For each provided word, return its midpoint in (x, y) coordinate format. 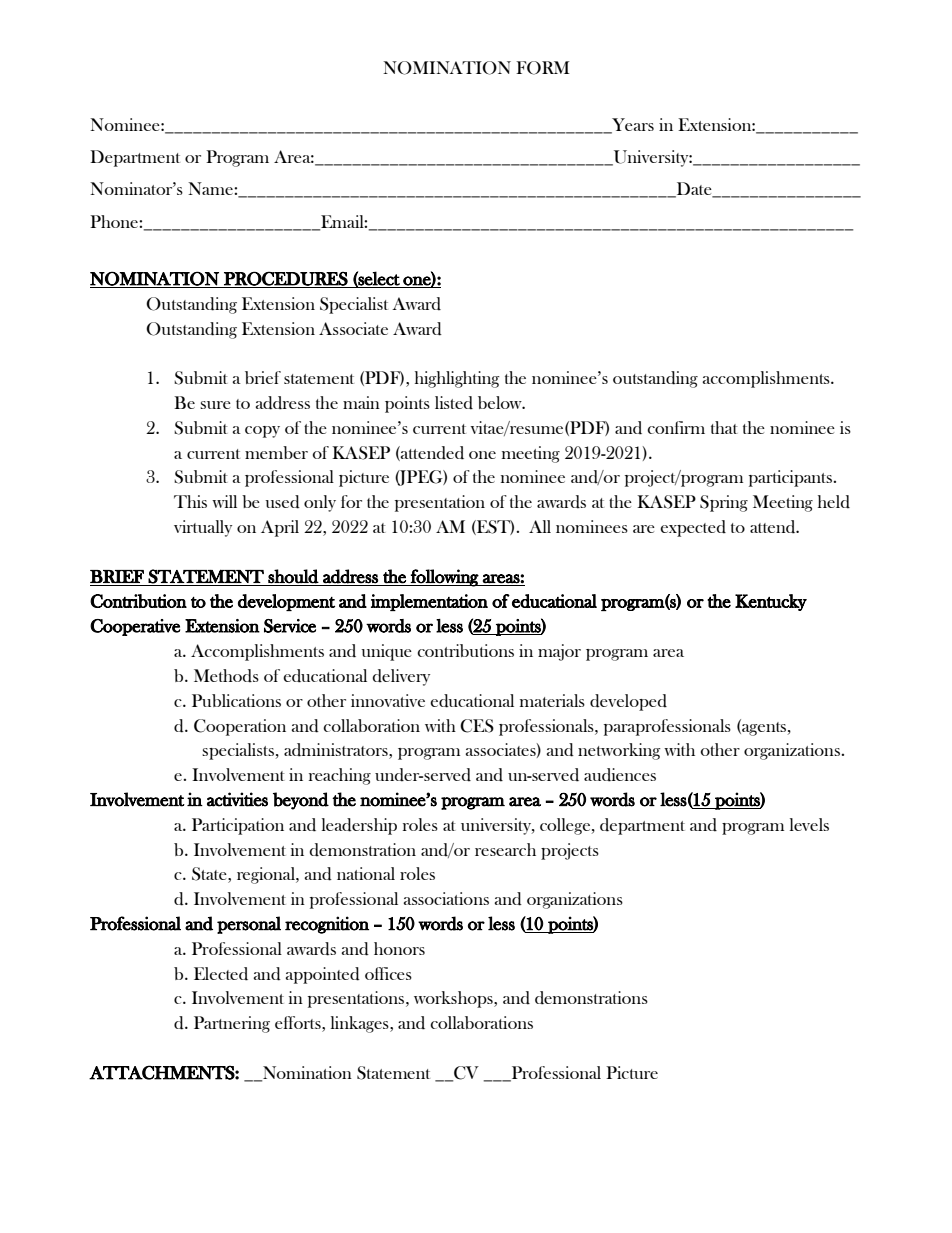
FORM (543, 68)
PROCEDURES (286, 279)
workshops (454, 999)
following (444, 578)
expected (693, 528)
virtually (203, 528)
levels (809, 824)
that (724, 427)
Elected (221, 974)
